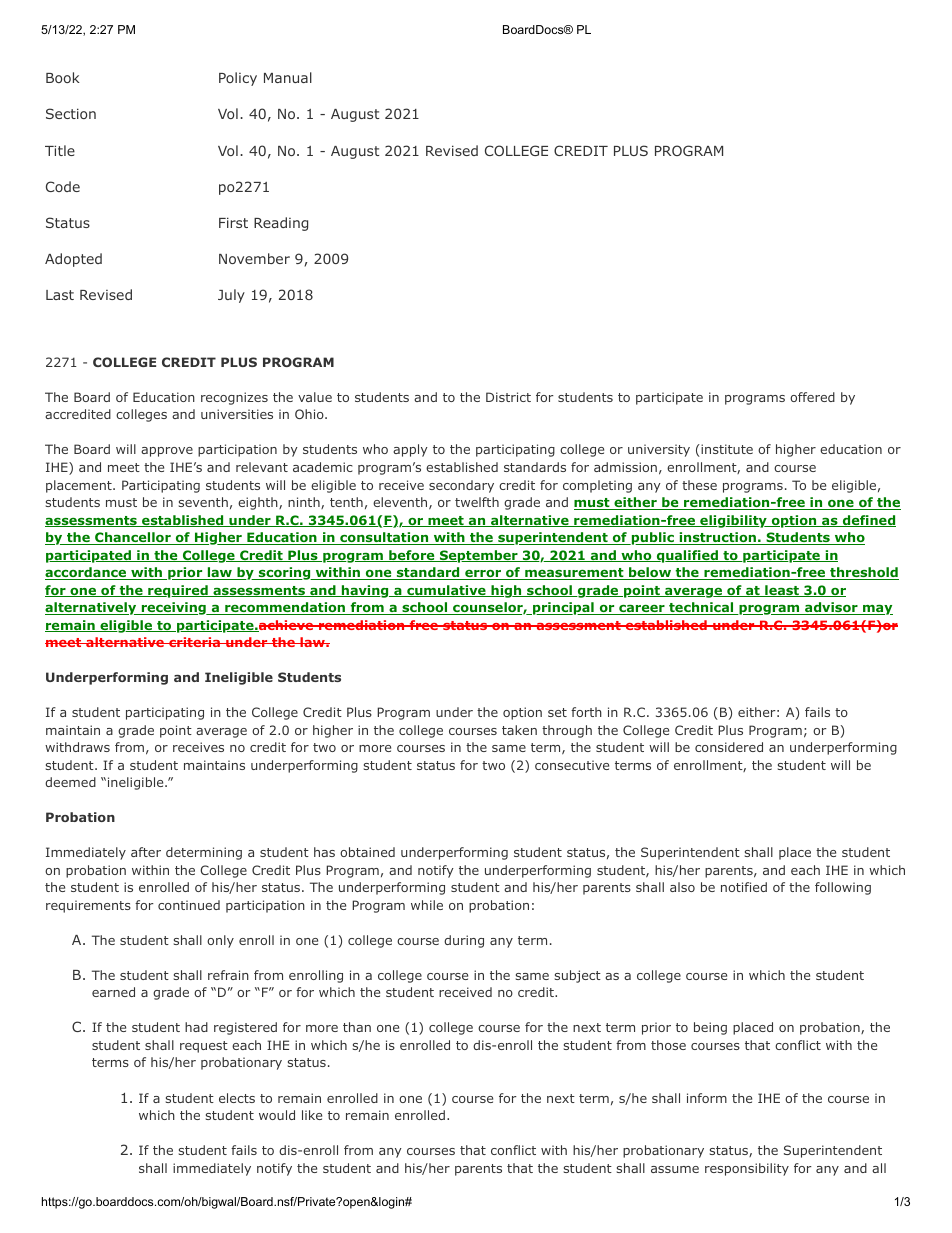 The width and height of the page is (952, 1233). Describe the element at coordinates (464, 941) in the page. I see `during` at that location.
